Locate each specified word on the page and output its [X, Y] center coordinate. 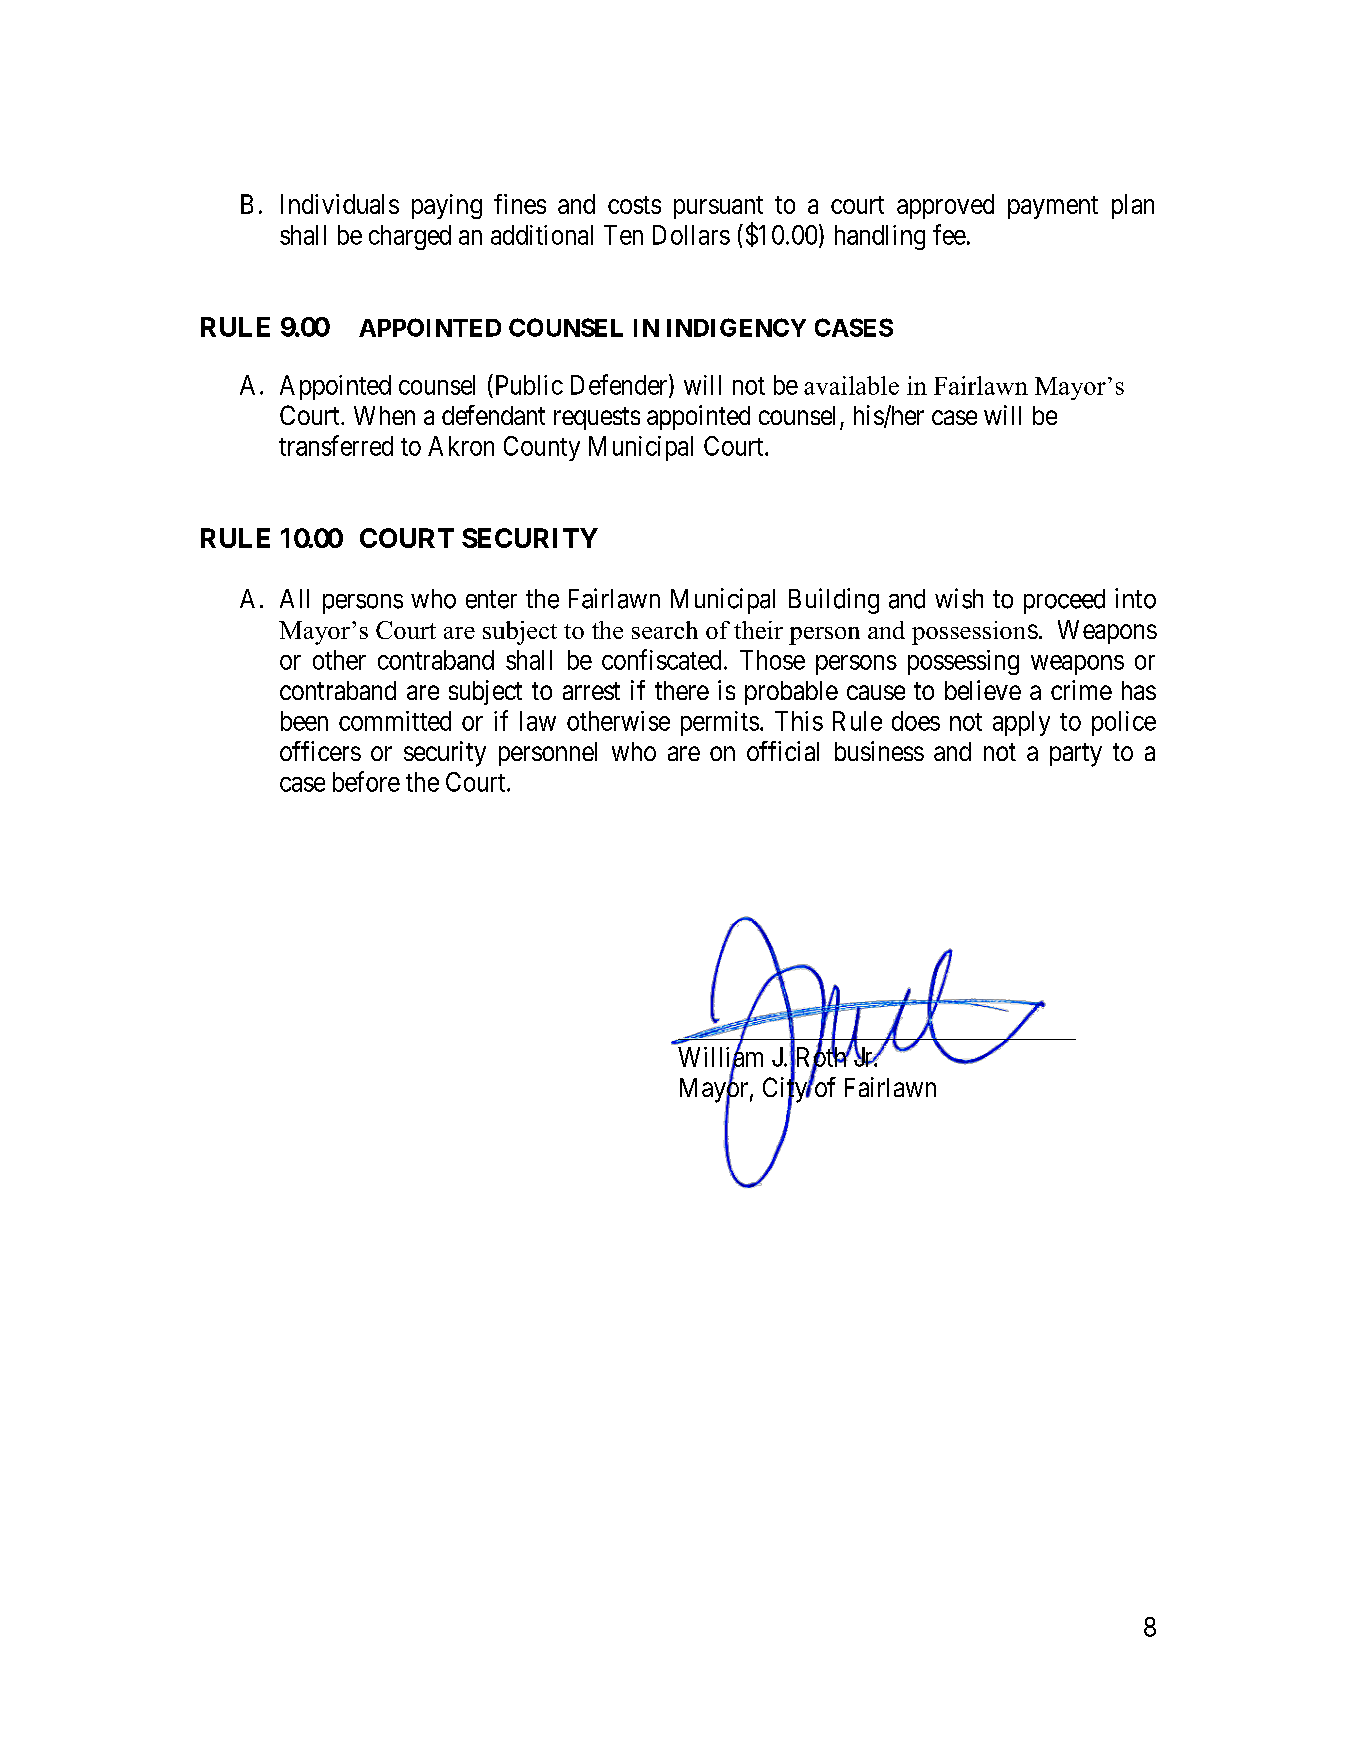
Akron [461, 446]
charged [410, 237]
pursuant [718, 207]
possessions [975, 633]
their [758, 630]
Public [527, 384]
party [1076, 755]
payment [1053, 207]
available [851, 385]
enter [491, 600]
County [542, 448]
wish [959, 598]
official [783, 751]
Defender [620, 385]
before [366, 781]
